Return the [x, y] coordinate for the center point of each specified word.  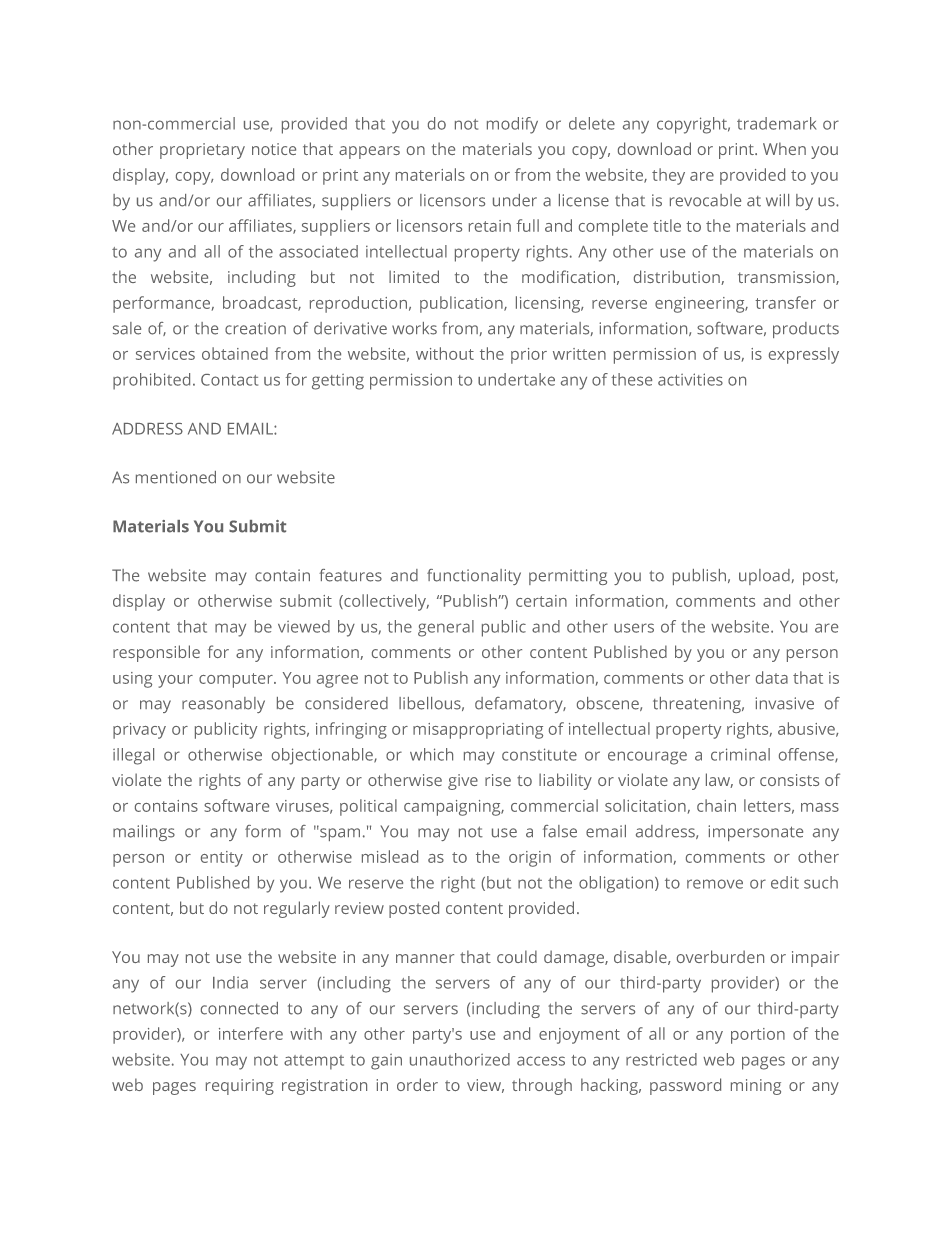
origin [530, 859]
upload [764, 577]
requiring [240, 1087]
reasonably [223, 705]
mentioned [176, 477]
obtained [235, 353]
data [772, 677]
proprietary [202, 151]
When [784, 148]
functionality [474, 577]
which [431, 754]
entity [222, 859]
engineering [701, 305]
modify [512, 125]
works [414, 328]
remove [715, 884]
